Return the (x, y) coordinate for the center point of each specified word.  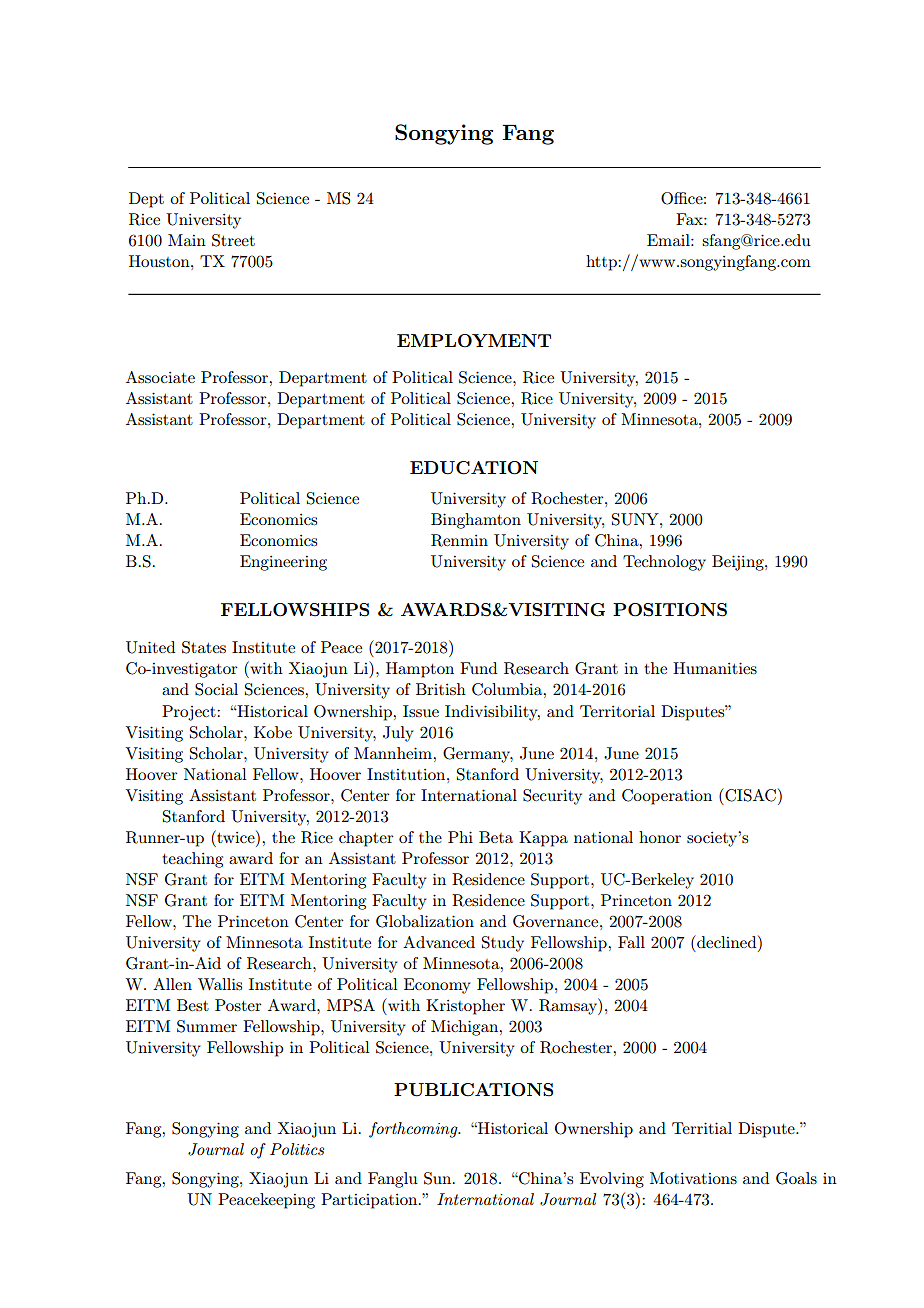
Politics (297, 1149)
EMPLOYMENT (474, 341)
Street (233, 240)
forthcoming (414, 1130)
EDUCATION (474, 468)
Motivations (693, 1178)
